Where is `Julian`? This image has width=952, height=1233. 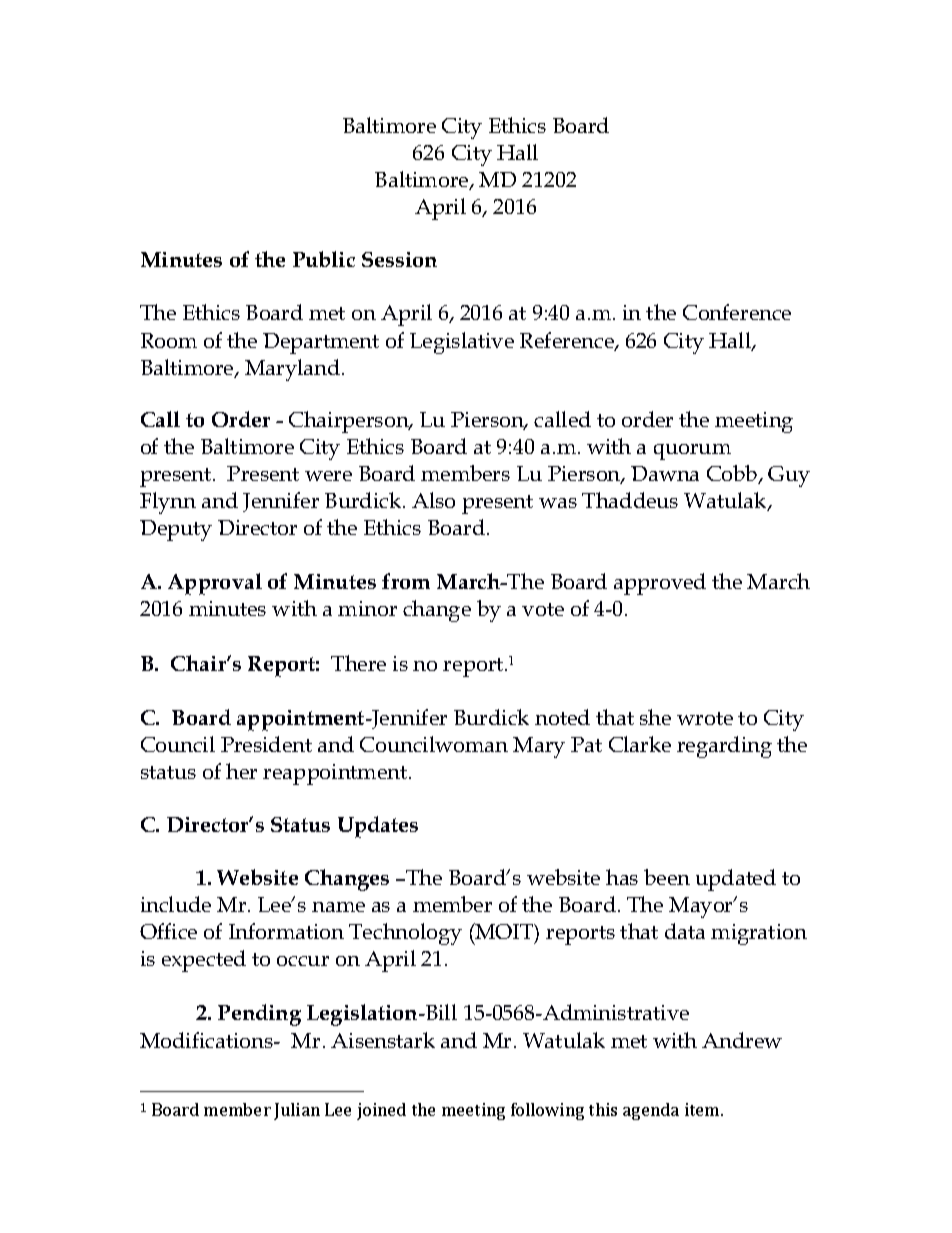
Julian is located at coordinates (297, 1111).
